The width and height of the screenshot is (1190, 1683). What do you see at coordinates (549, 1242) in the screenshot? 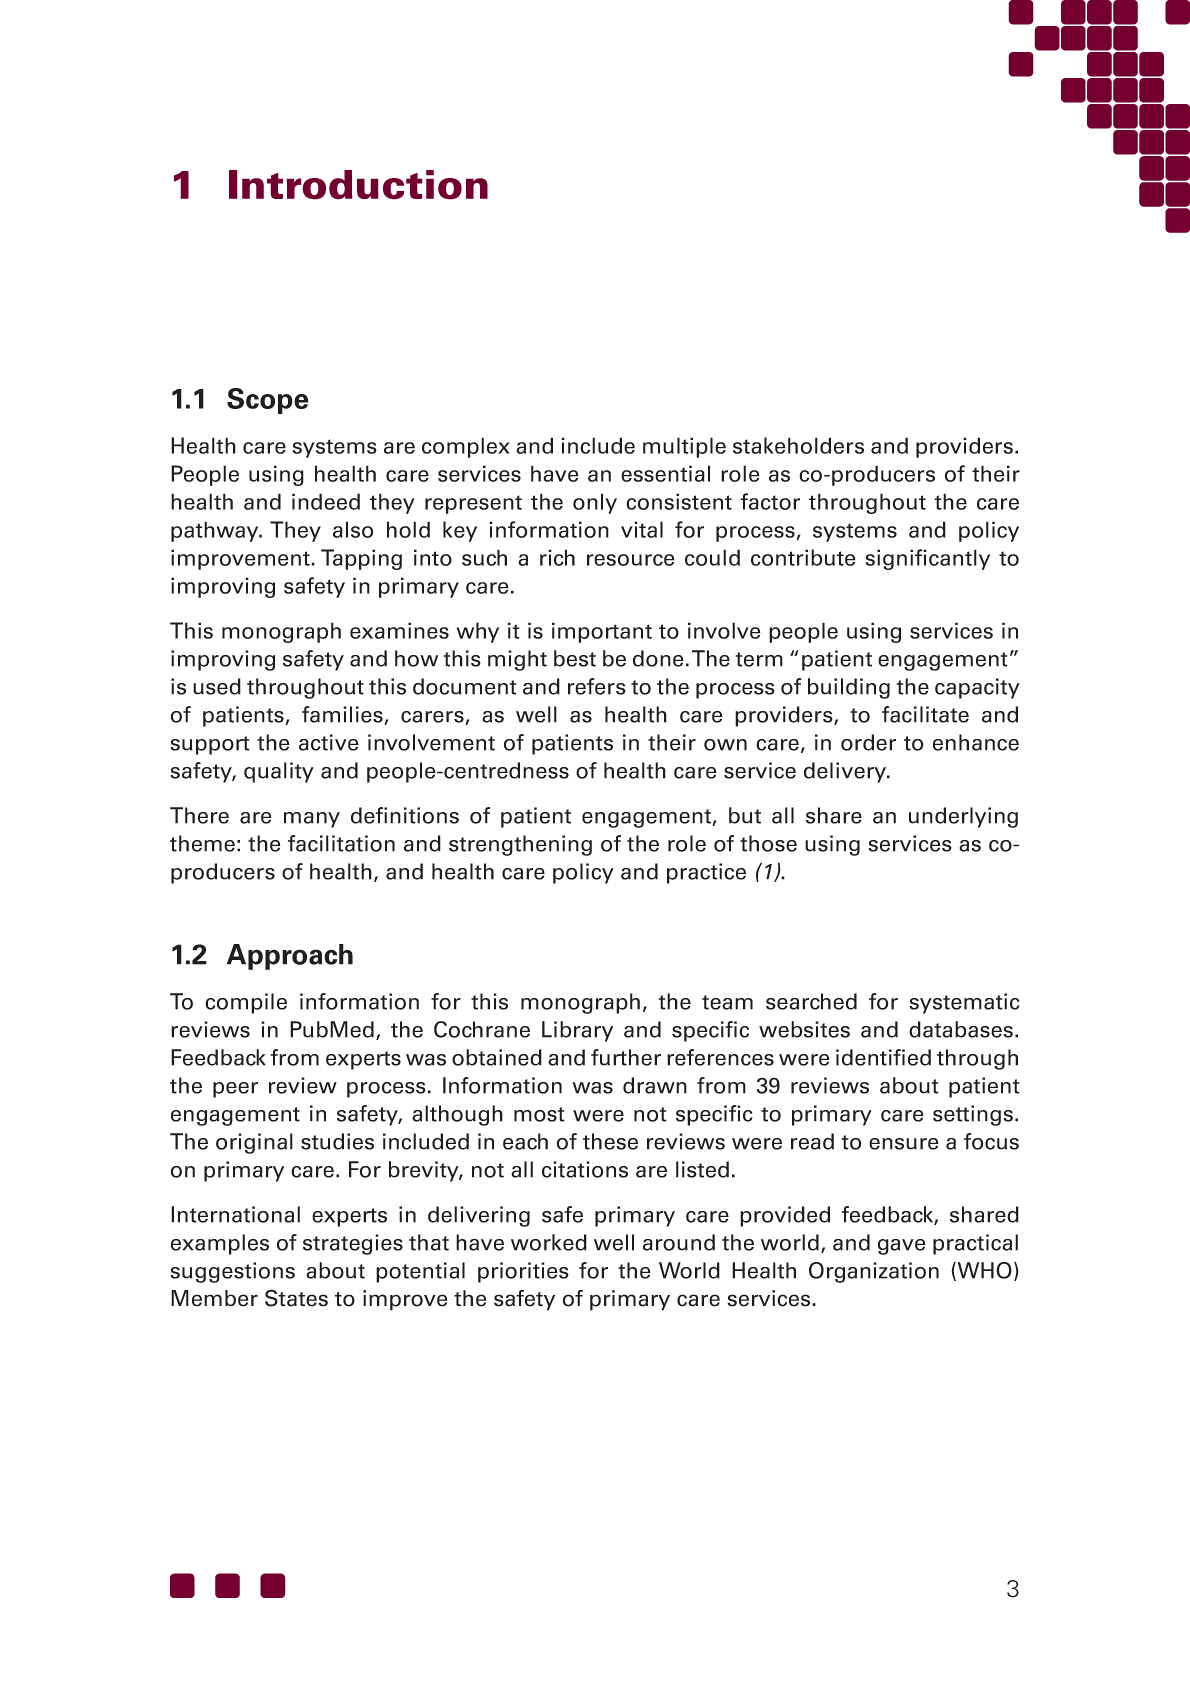
I see `worked` at bounding box center [549, 1242].
